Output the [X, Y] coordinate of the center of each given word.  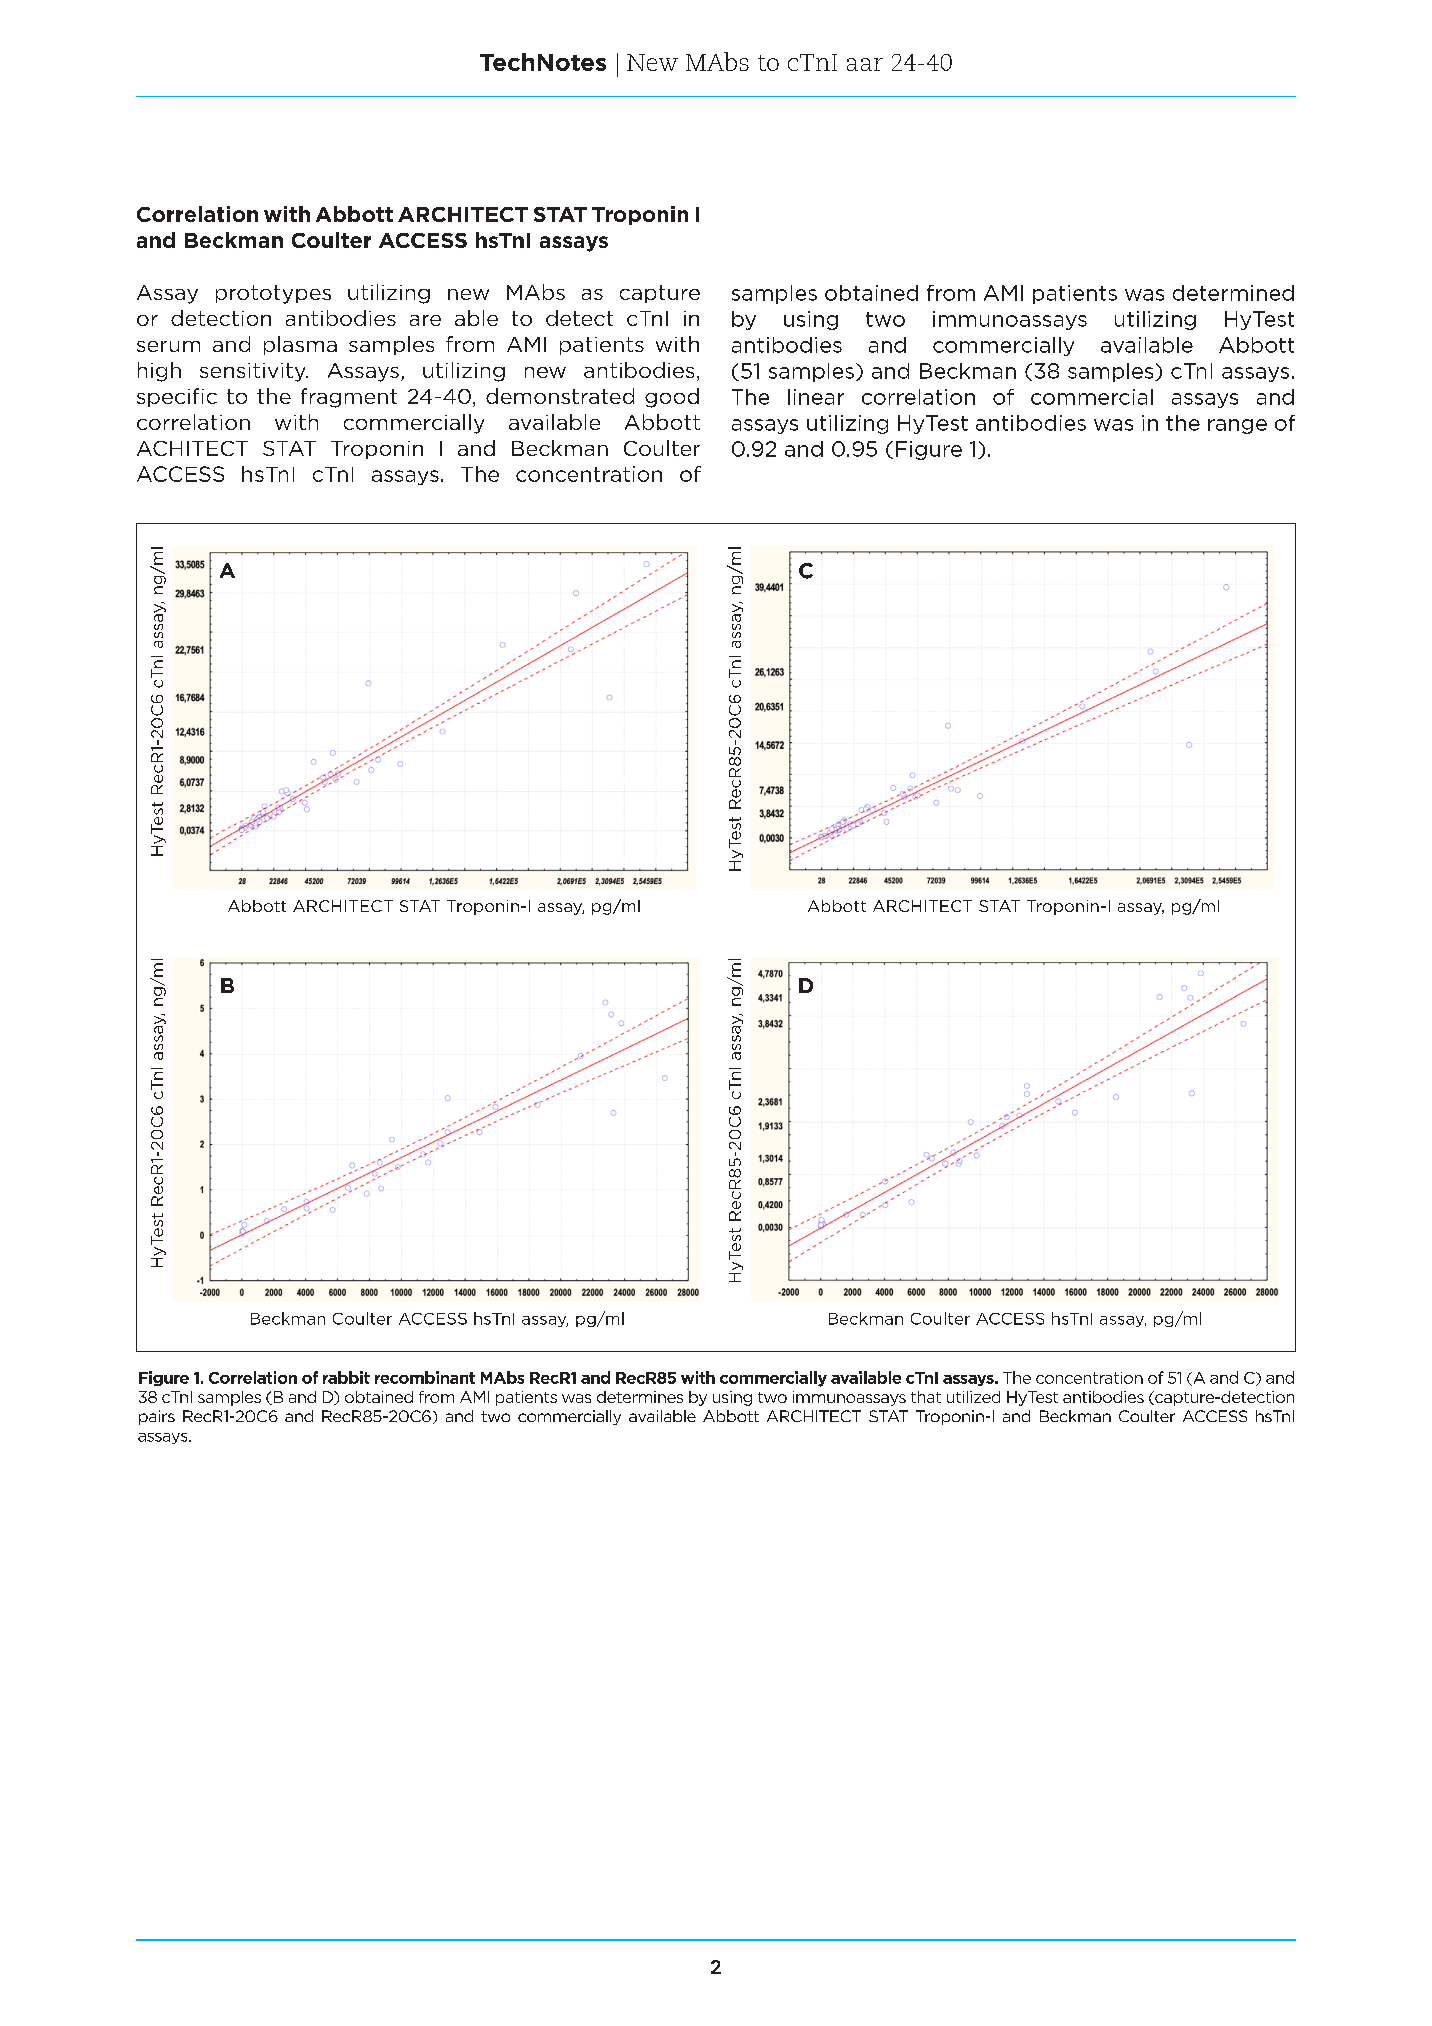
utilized [973, 1397]
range [1237, 426]
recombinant [425, 1377]
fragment [349, 398]
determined [1233, 293]
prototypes [273, 294]
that [926, 1397]
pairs [157, 1417]
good [672, 398]
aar [865, 64]
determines [640, 1397]
